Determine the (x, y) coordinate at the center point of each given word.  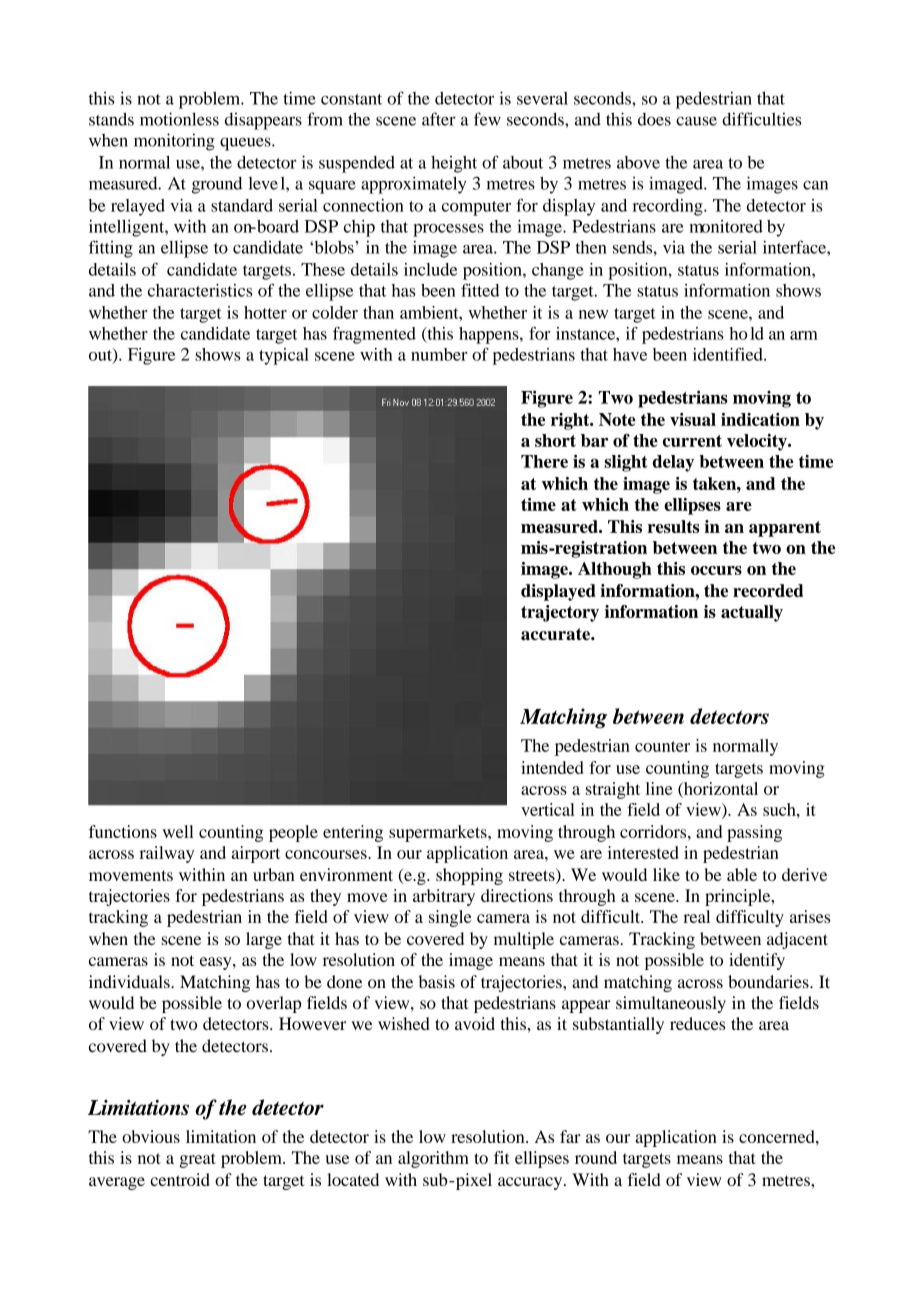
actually (752, 613)
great (198, 1160)
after (439, 119)
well (178, 831)
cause (696, 121)
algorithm (433, 1159)
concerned (778, 1136)
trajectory (560, 613)
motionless (179, 119)
